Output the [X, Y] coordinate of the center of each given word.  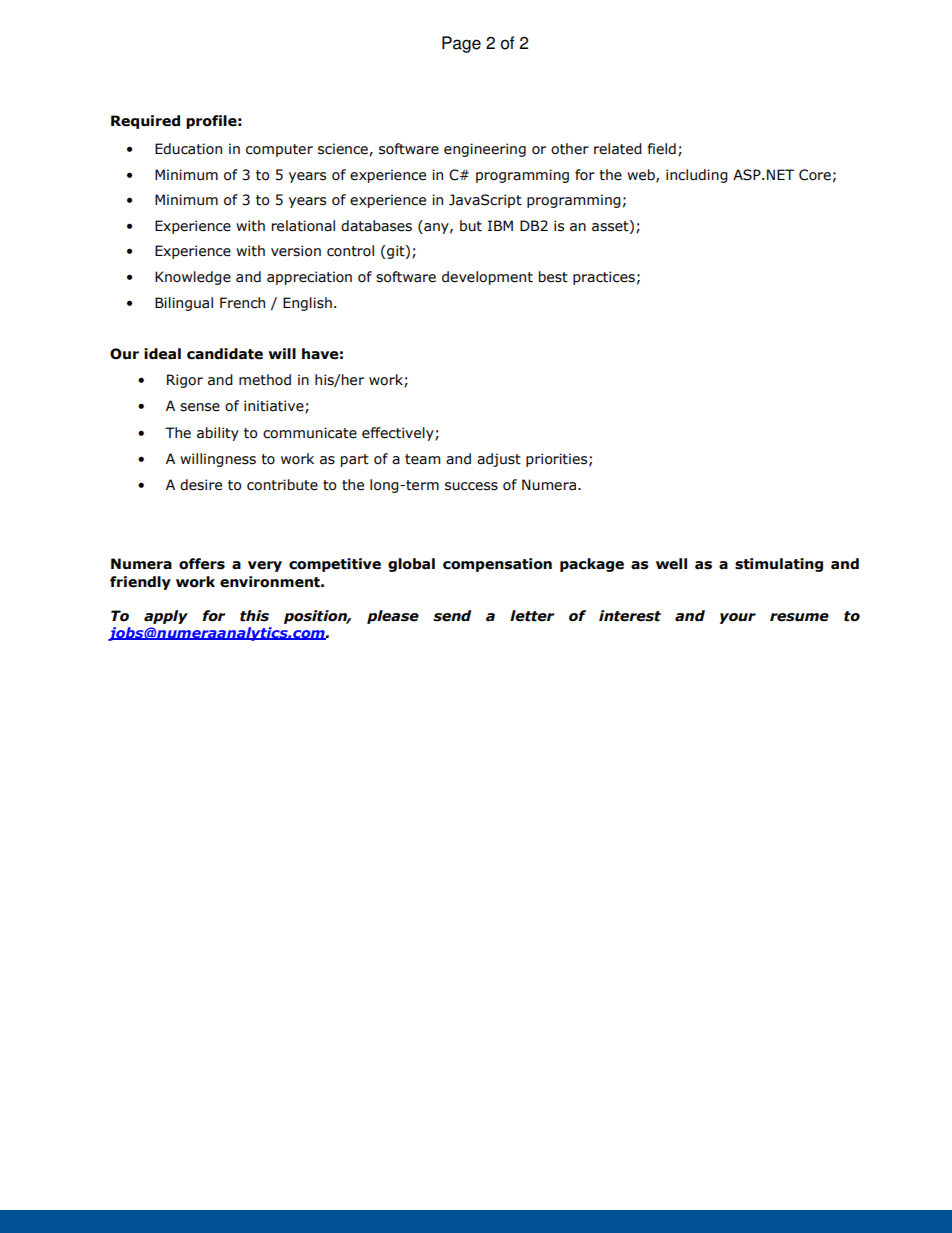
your [738, 618]
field [662, 149]
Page [461, 44]
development [487, 278]
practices [604, 278]
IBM [500, 225]
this [254, 616]
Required [145, 122]
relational [303, 226]
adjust [499, 460]
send [452, 616]
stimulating [779, 565]
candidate [225, 354]
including [697, 176]
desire [201, 485]
